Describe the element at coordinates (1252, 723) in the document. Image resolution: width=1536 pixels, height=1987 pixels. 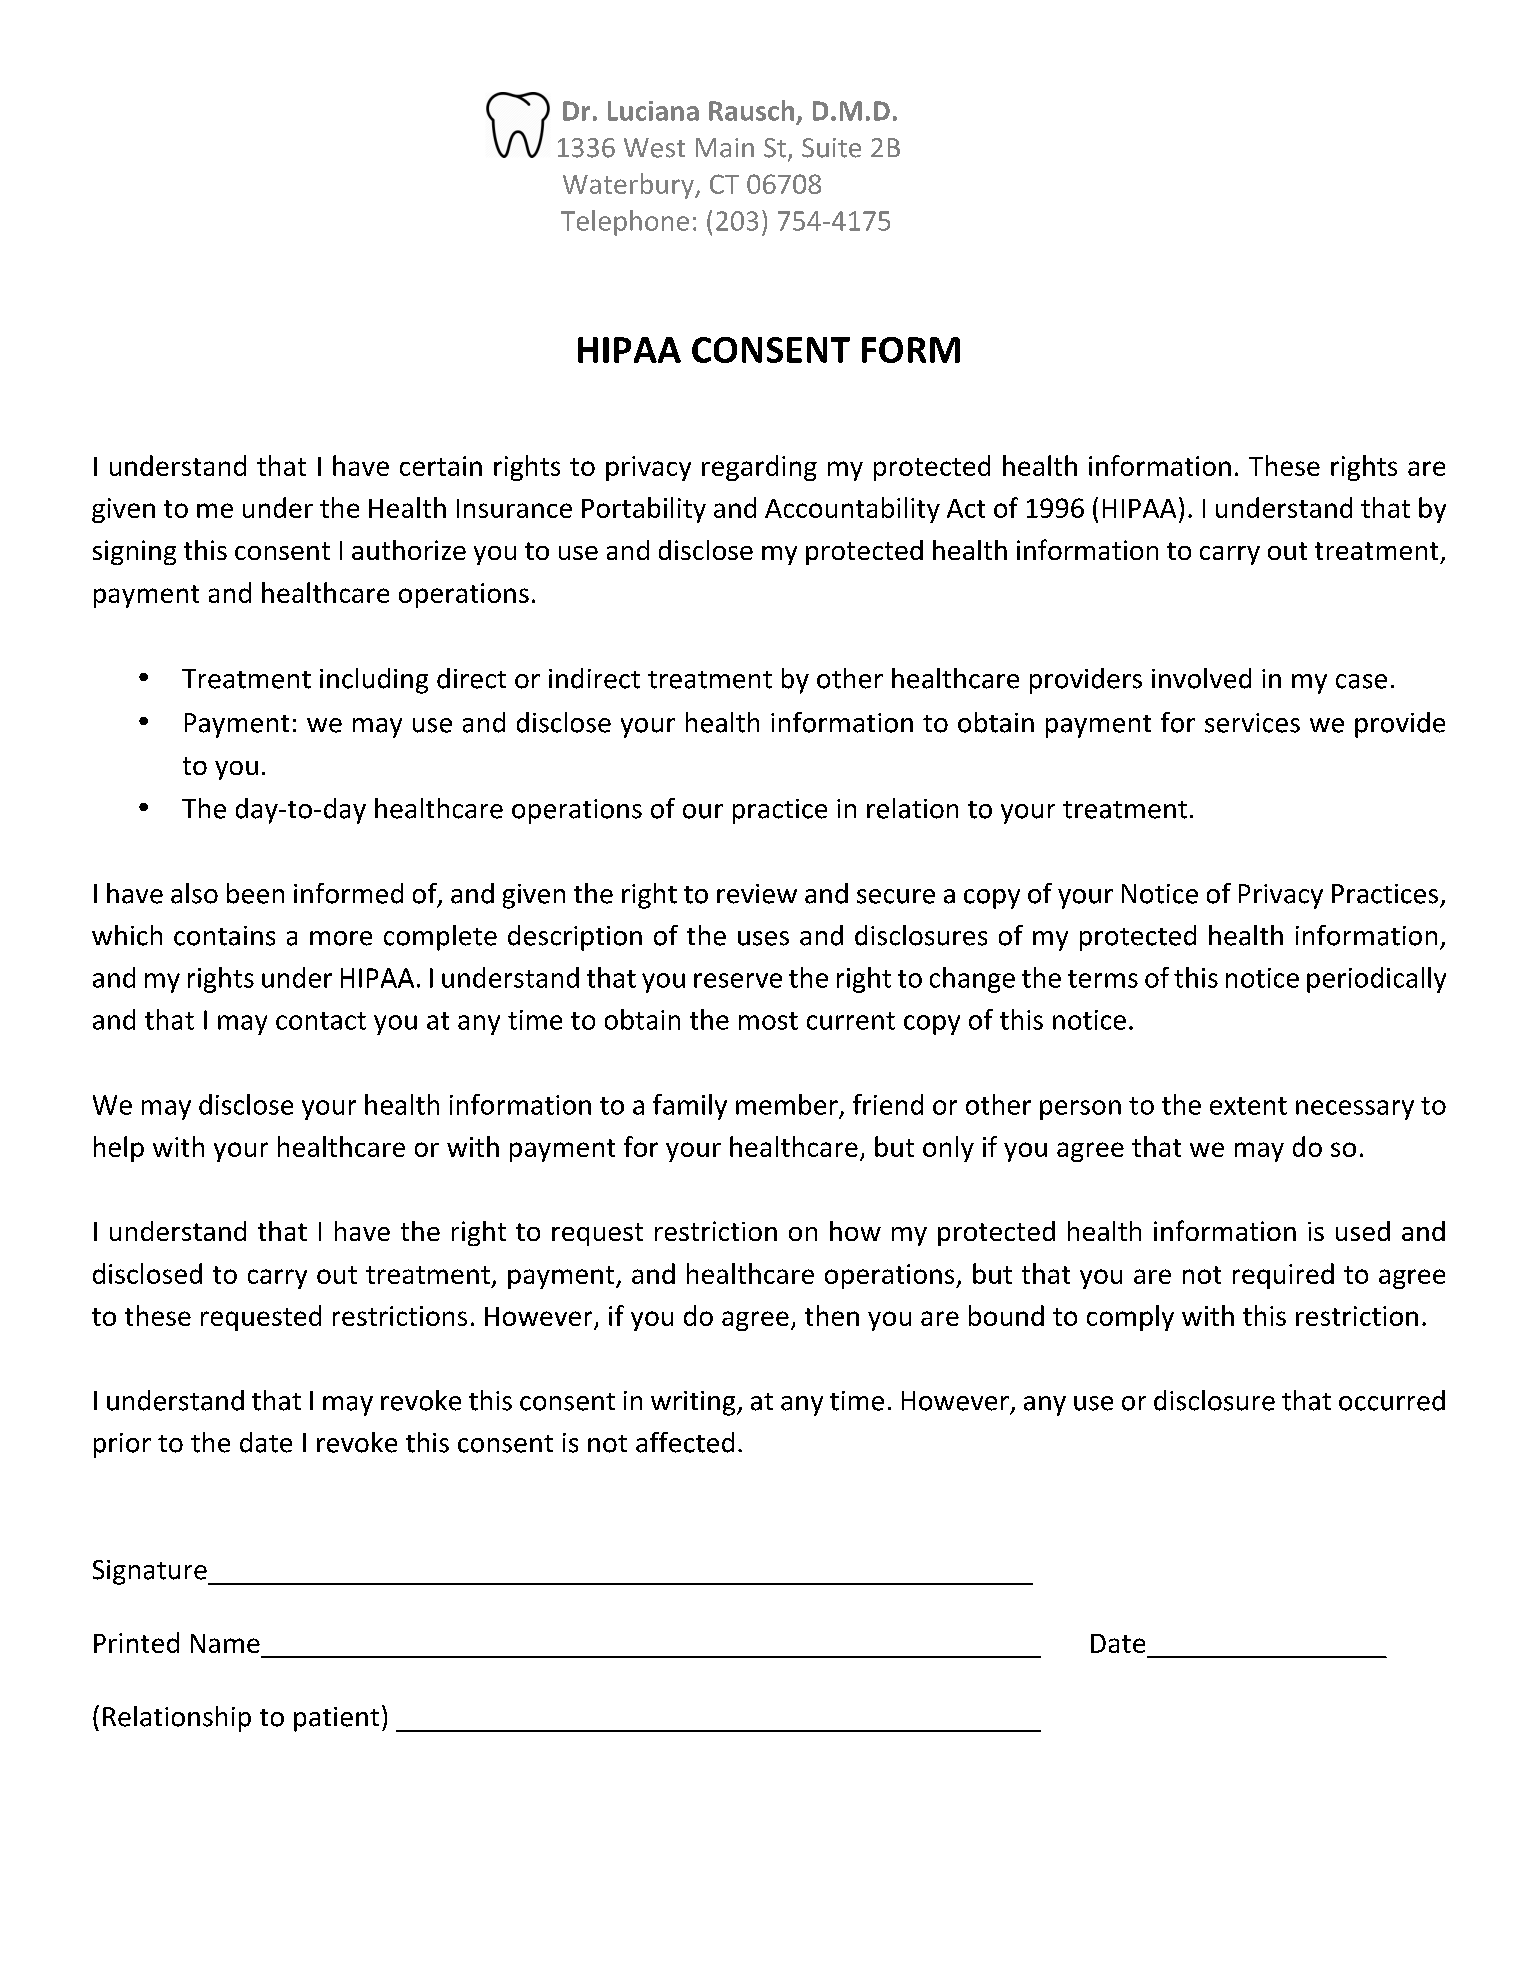
I see `services` at that location.
